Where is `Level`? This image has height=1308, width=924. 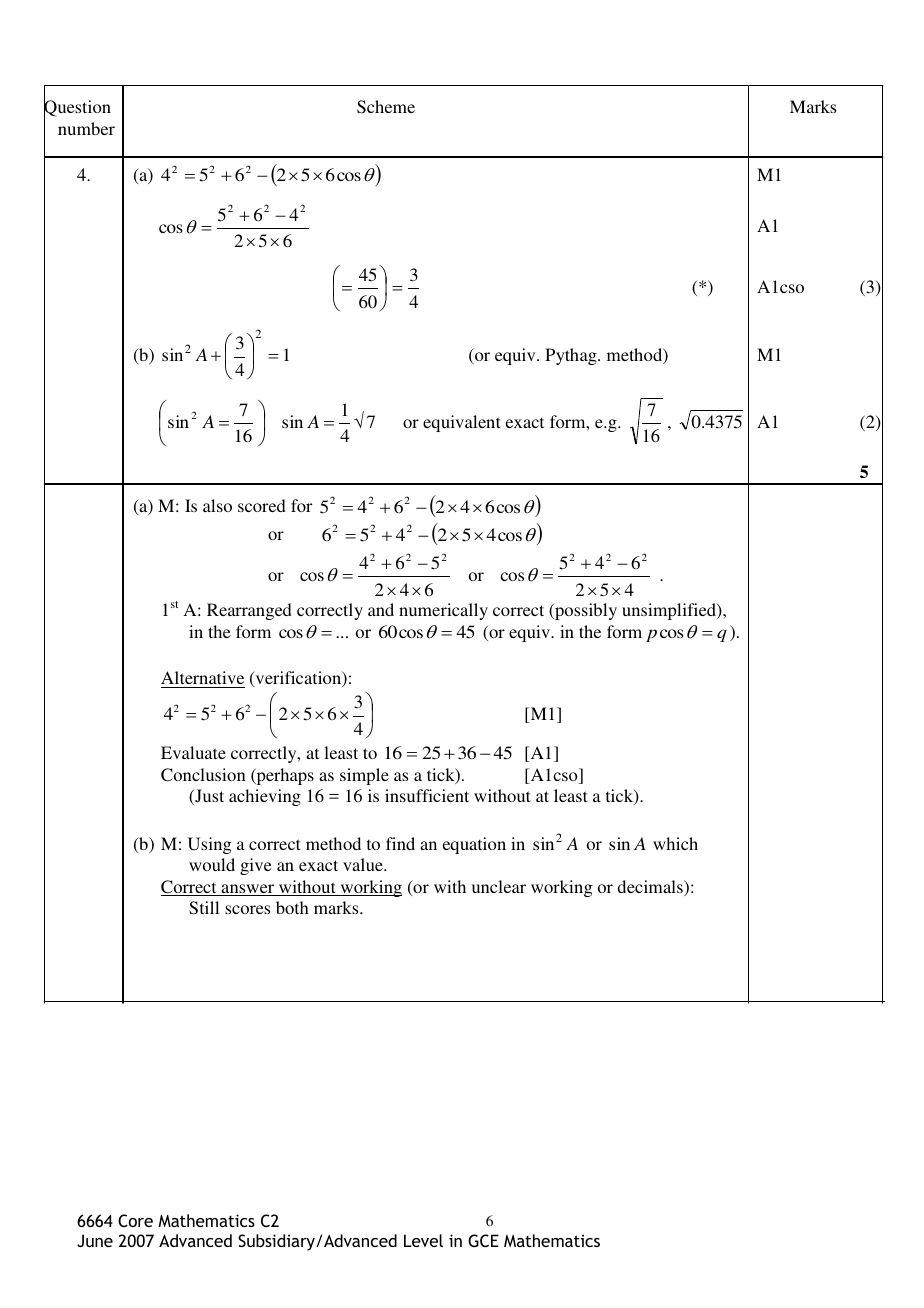 Level is located at coordinates (423, 1240).
